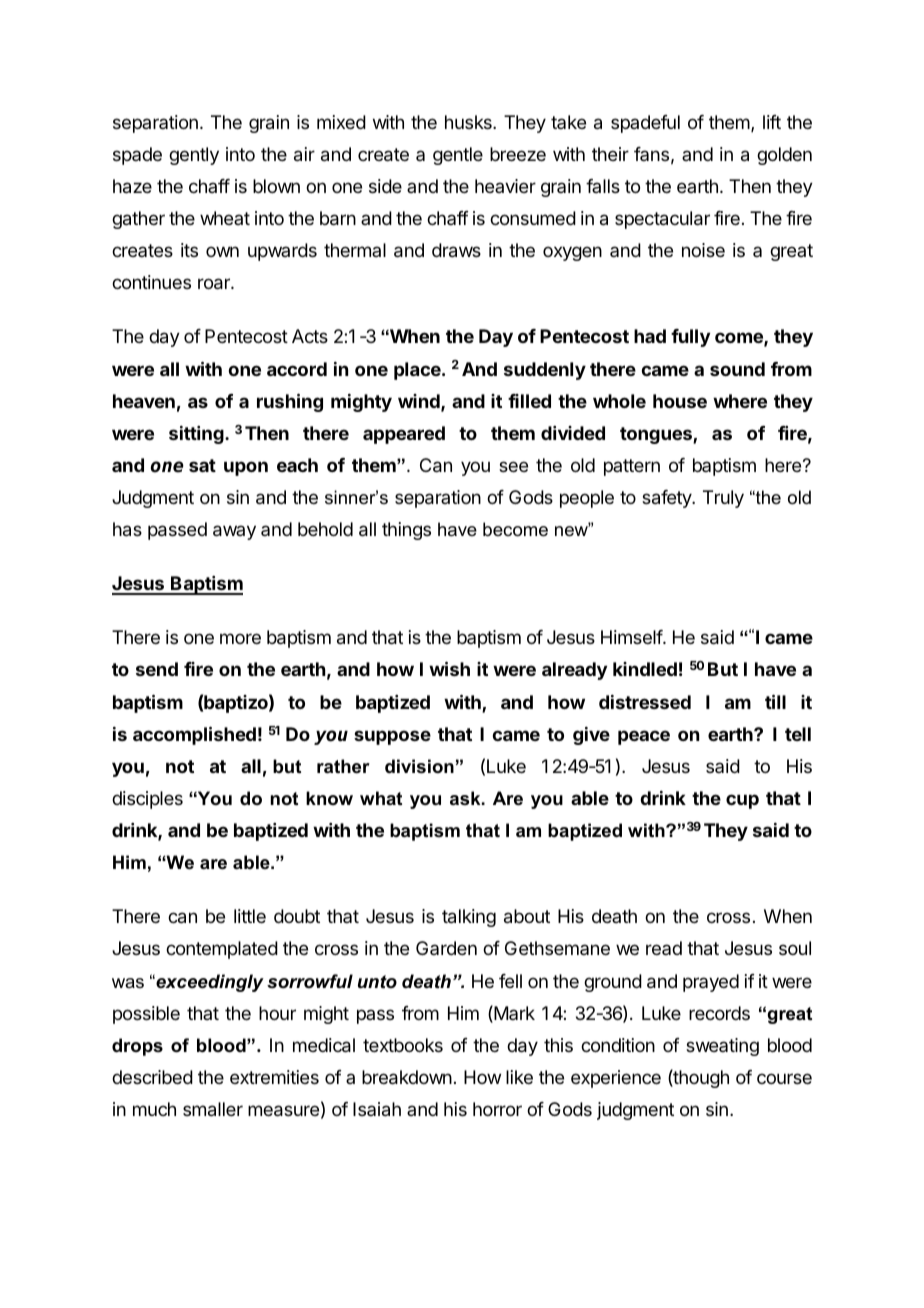 This document has width=924, height=1308. I want to click on wish, so click(449, 668).
